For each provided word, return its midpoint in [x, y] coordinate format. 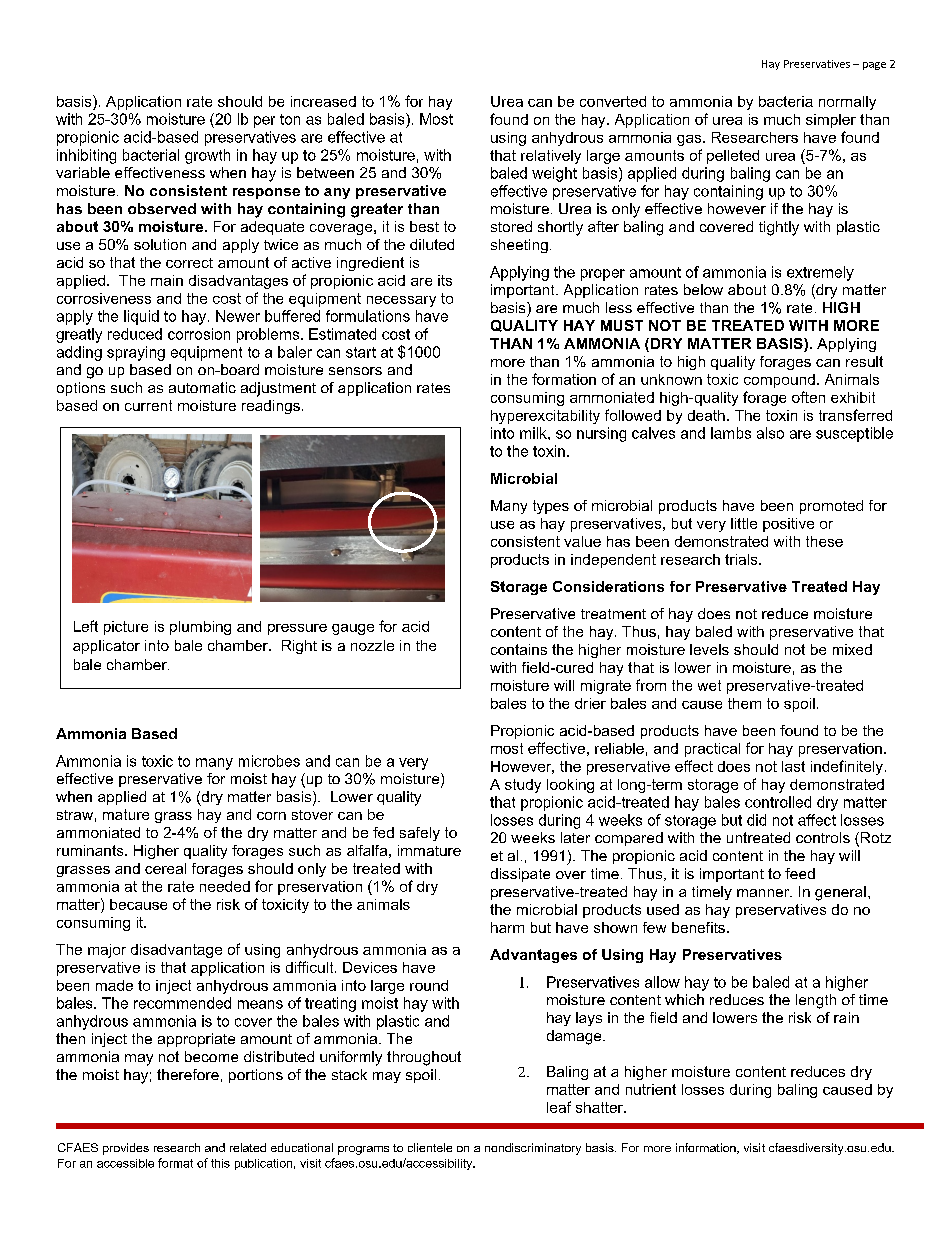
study [523, 786]
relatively [551, 157]
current [148, 405]
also [770, 433]
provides [126, 1149]
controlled [778, 802]
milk [534, 433]
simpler [831, 121]
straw [75, 815]
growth [207, 156]
